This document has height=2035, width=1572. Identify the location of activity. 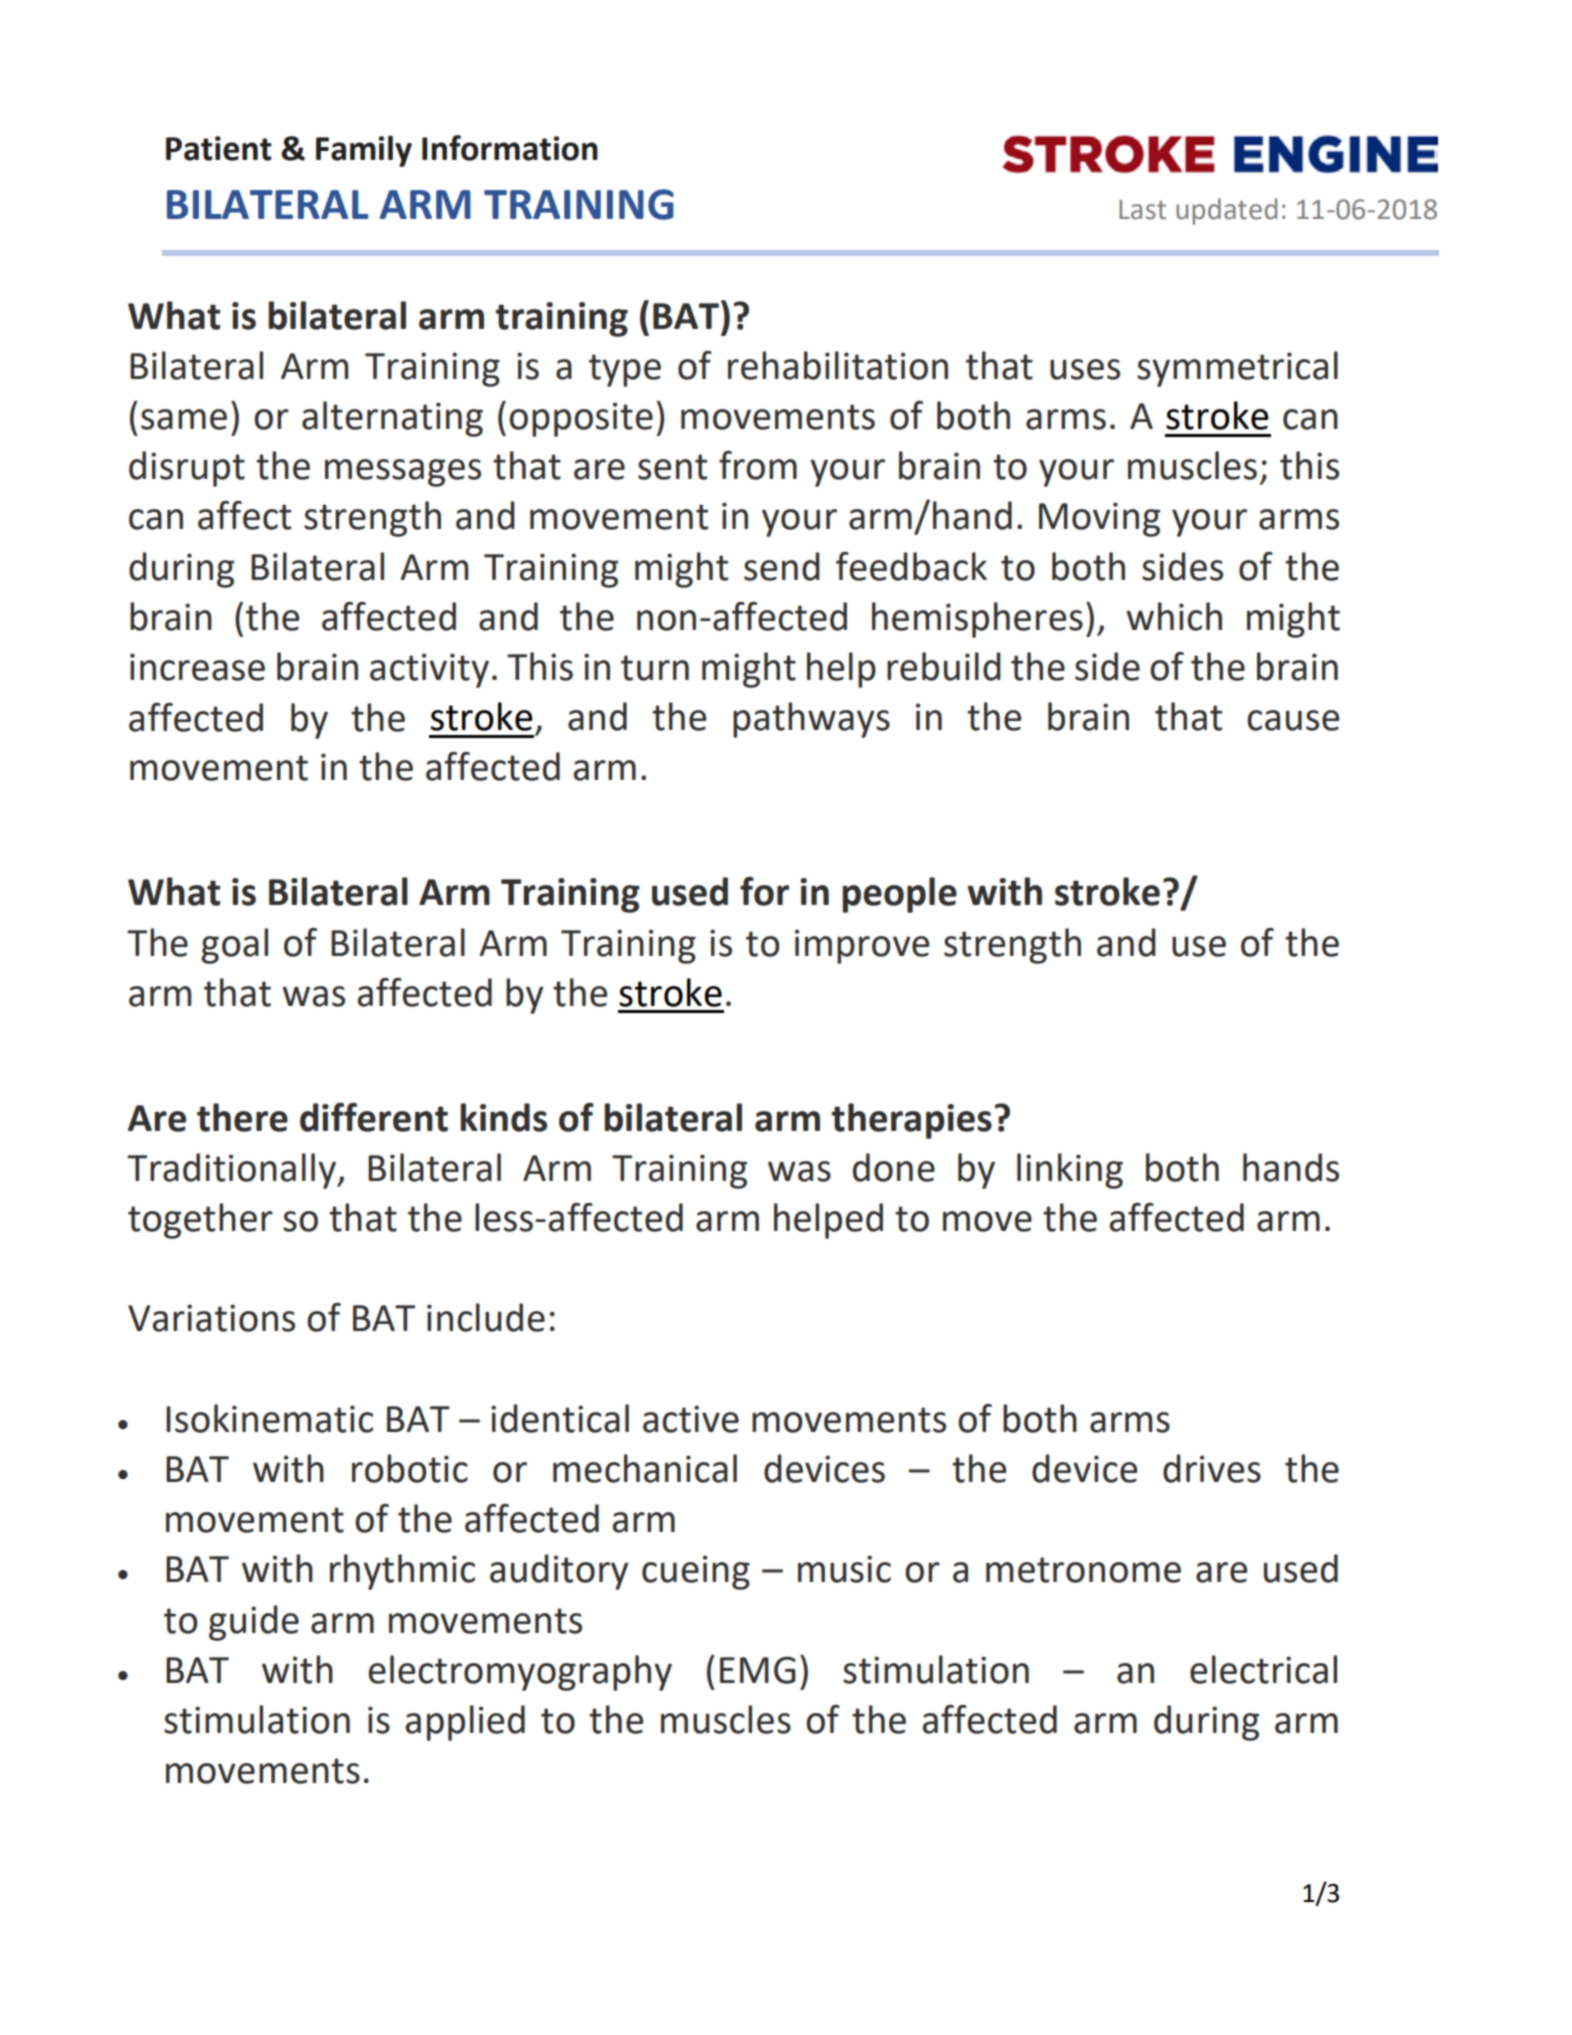
(429, 670).
